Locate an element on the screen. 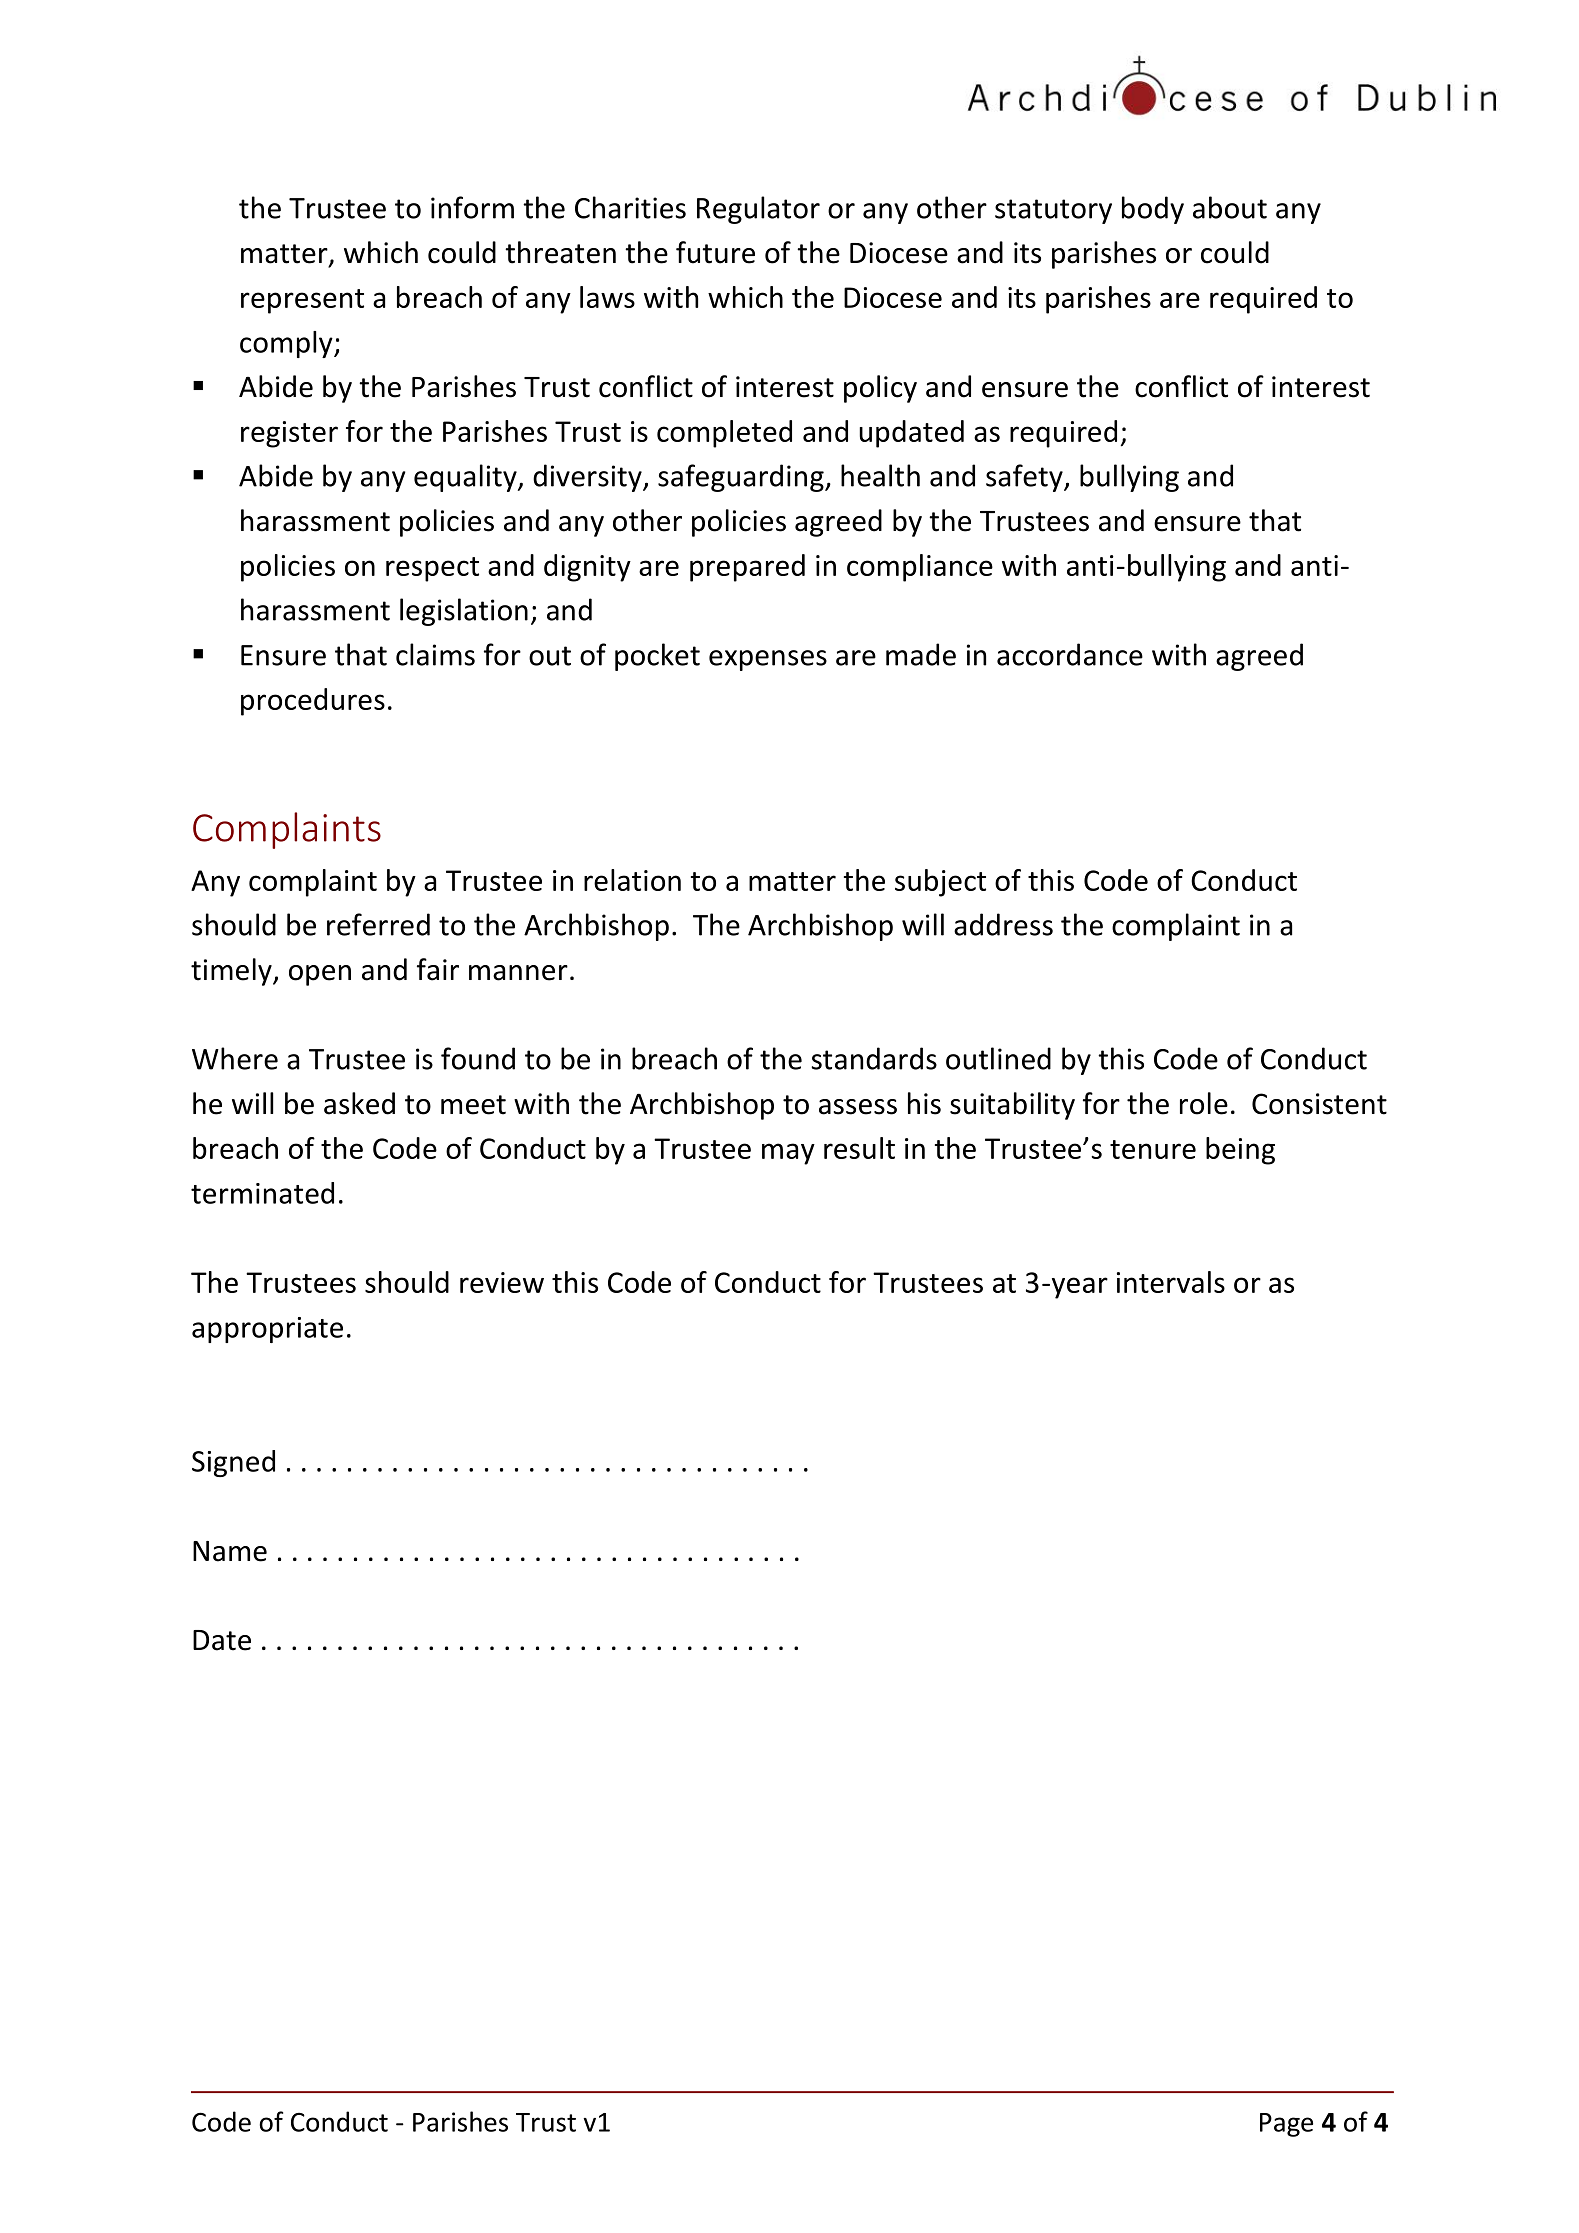 The image size is (1579, 2233). procedures is located at coordinates (313, 702).
